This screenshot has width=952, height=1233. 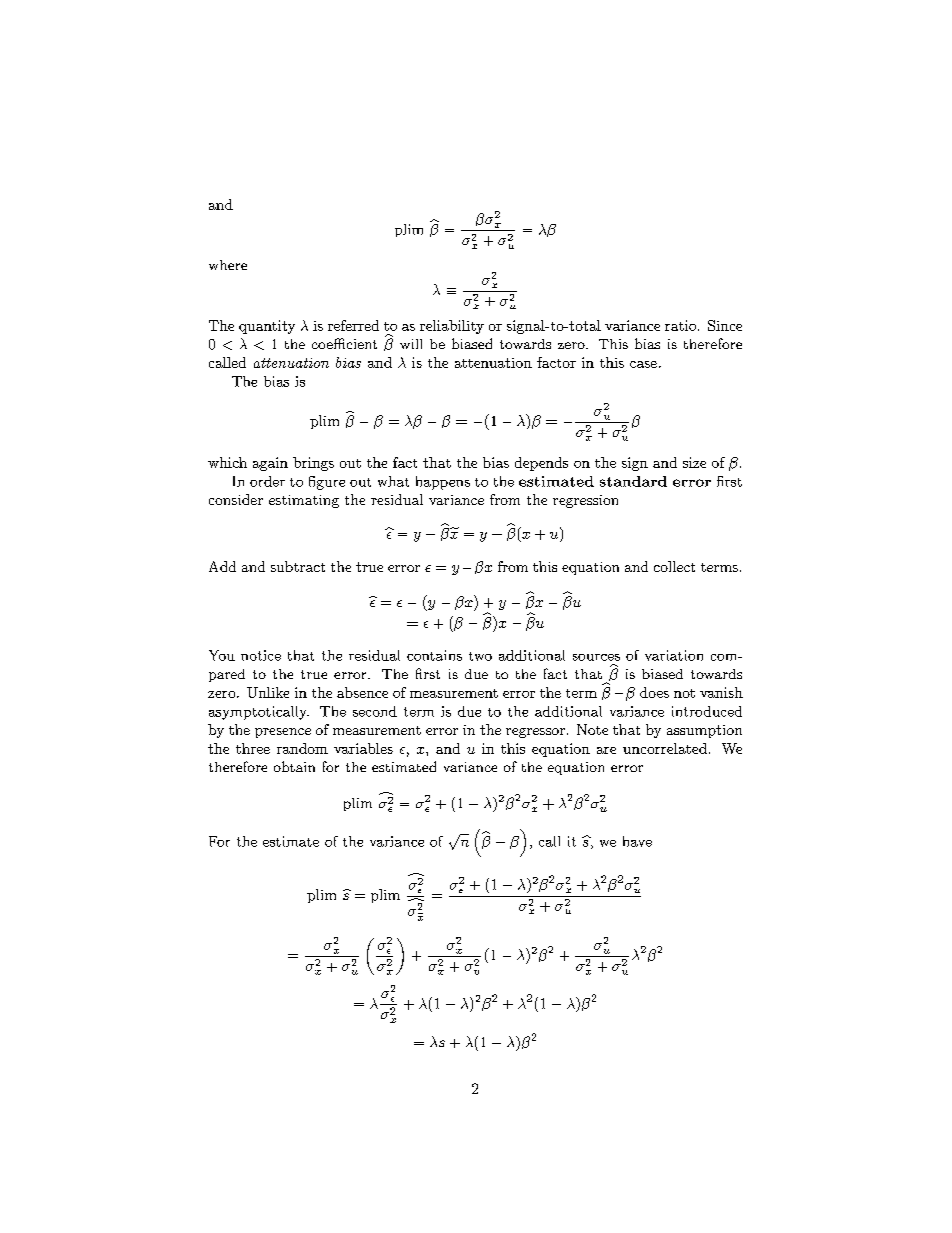 What do you see at coordinates (228, 265) in the screenshot?
I see `where` at bounding box center [228, 265].
